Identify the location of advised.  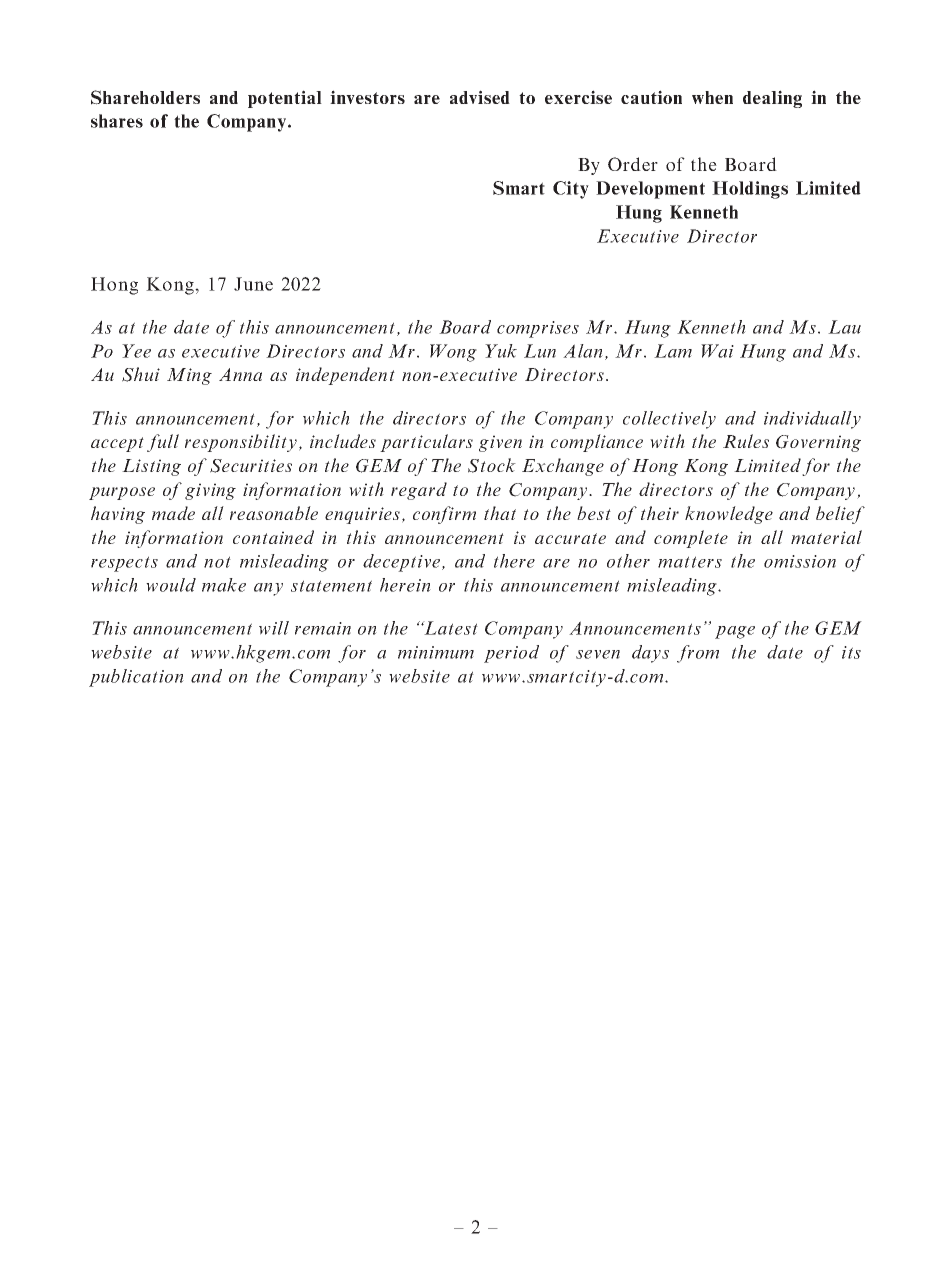
(480, 97).
